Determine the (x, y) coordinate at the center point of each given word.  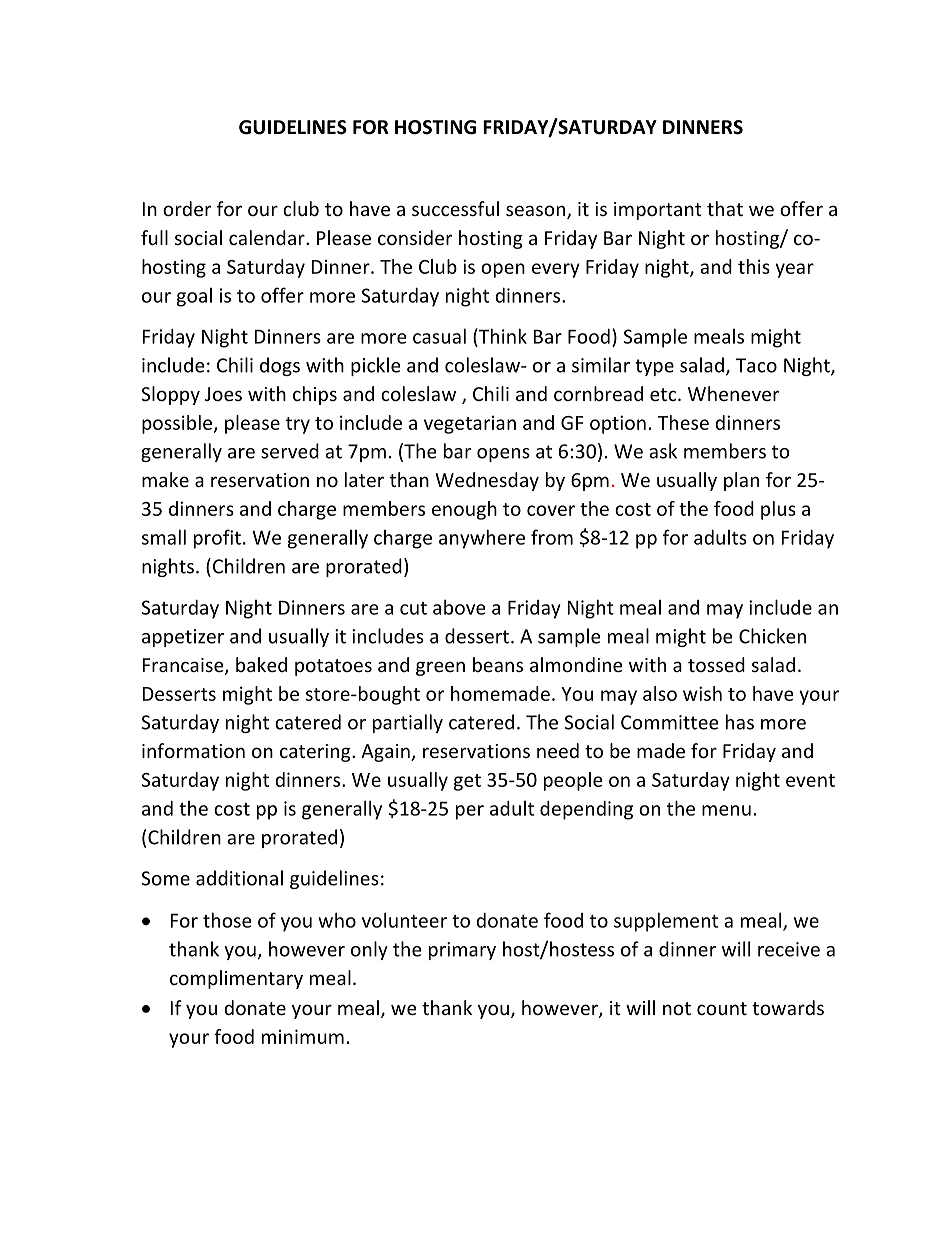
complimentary (236, 979)
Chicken (772, 636)
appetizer (183, 638)
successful (455, 208)
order (187, 208)
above (459, 607)
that (725, 208)
